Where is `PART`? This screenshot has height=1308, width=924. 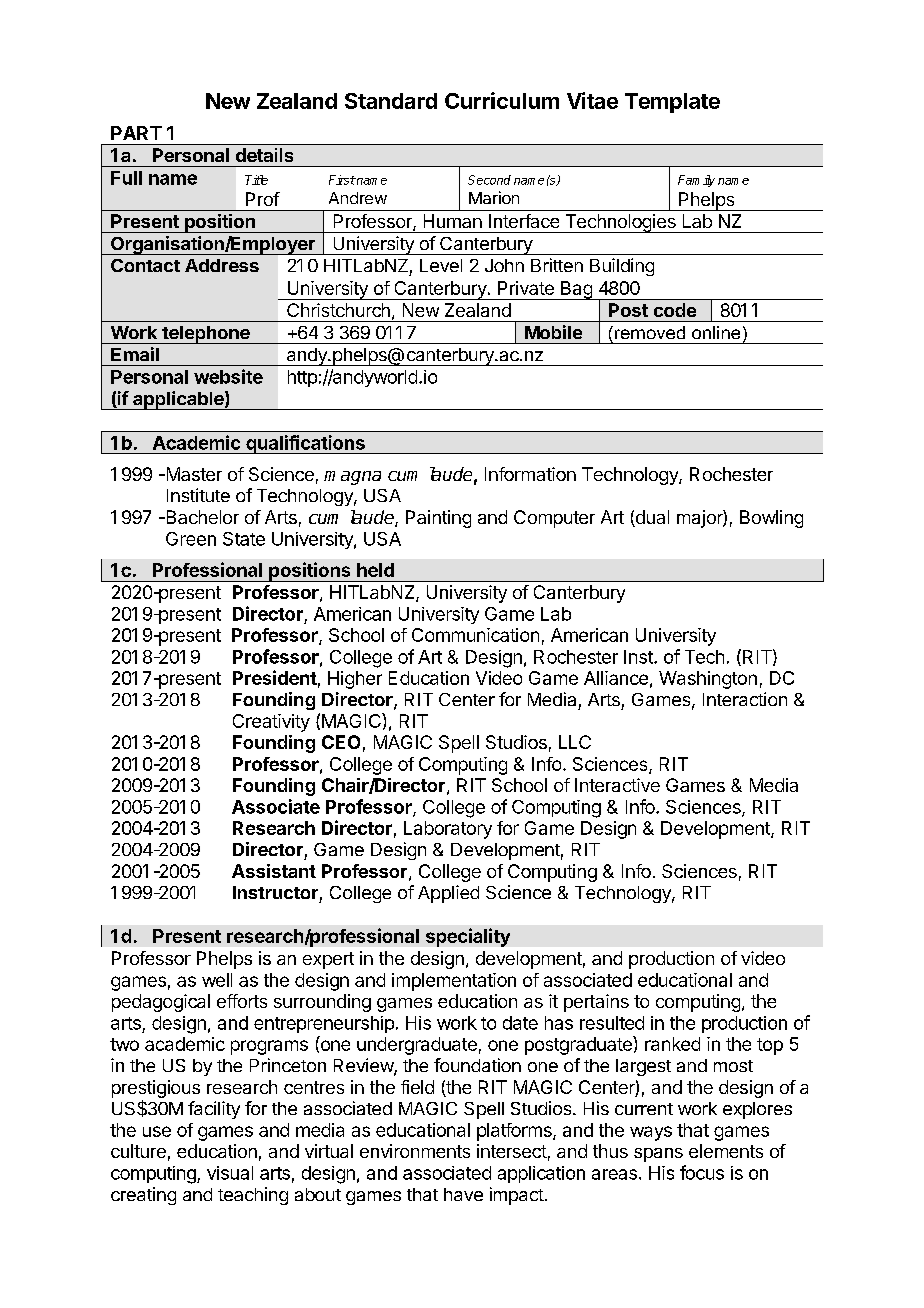
PART is located at coordinates (136, 133).
